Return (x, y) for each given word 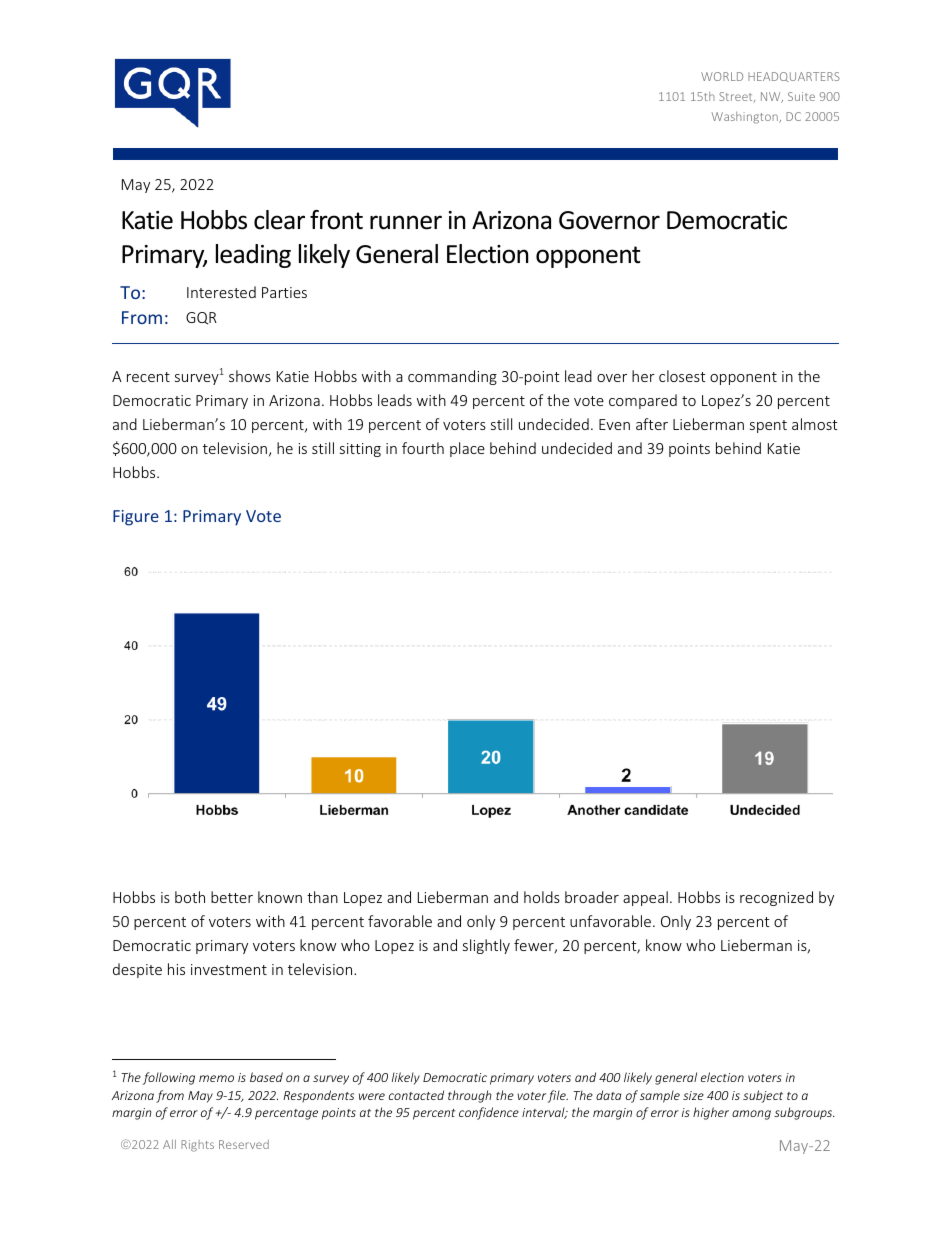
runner (406, 222)
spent (768, 426)
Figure (136, 518)
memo (216, 1078)
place (467, 449)
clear (279, 220)
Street (737, 97)
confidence (489, 1113)
